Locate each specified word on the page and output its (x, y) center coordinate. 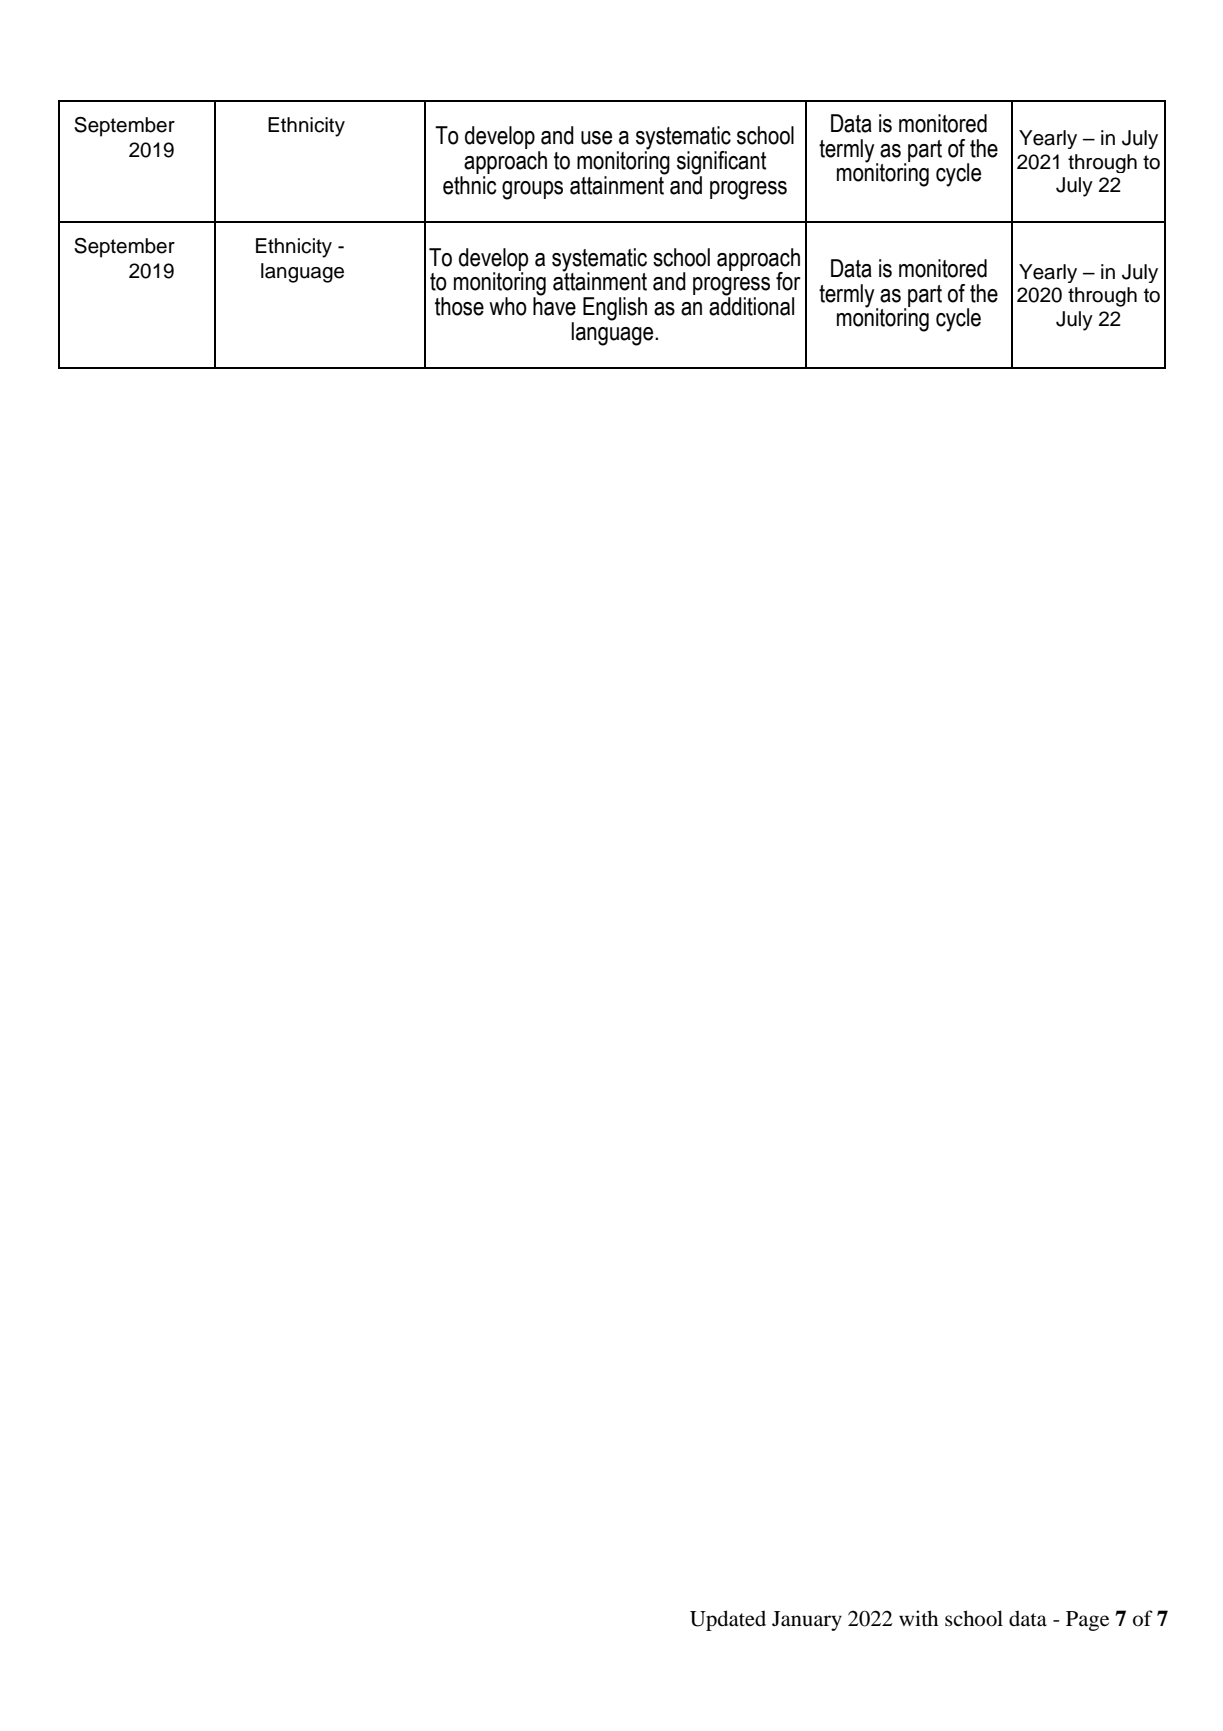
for (788, 281)
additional (751, 305)
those (459, 306)
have (554, 305)
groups (532, 190)
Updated (728, 1620)
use (596, 138)
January (807, 1621)
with (918, 1618)
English (615, 309)
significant (721, 164)
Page (1087, 1621)
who (508, 306)
